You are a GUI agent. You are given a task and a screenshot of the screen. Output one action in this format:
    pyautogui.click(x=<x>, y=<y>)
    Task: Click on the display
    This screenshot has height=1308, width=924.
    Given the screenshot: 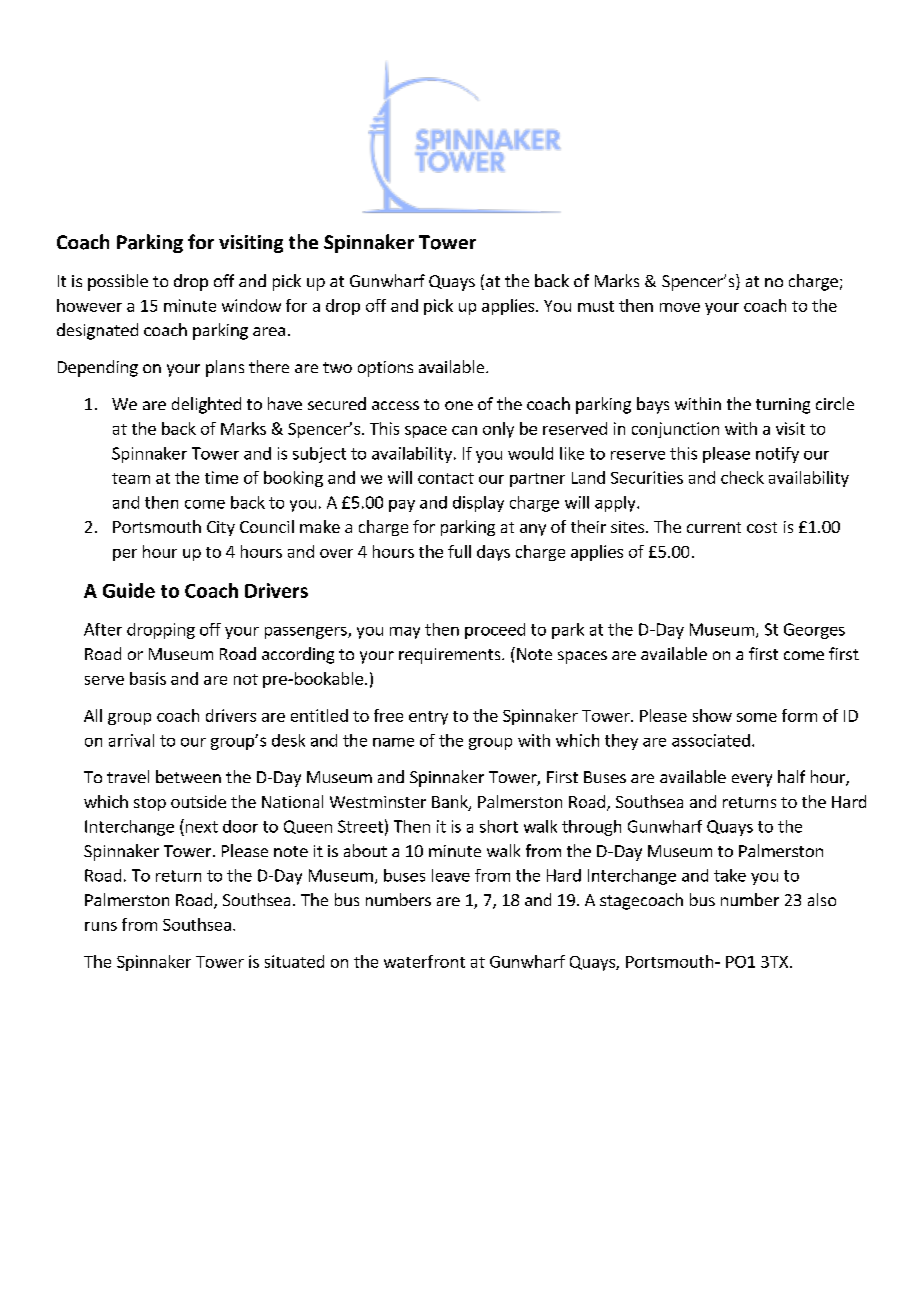 What is the action you would take?
    pyautogui.click(x=478, y=504)
